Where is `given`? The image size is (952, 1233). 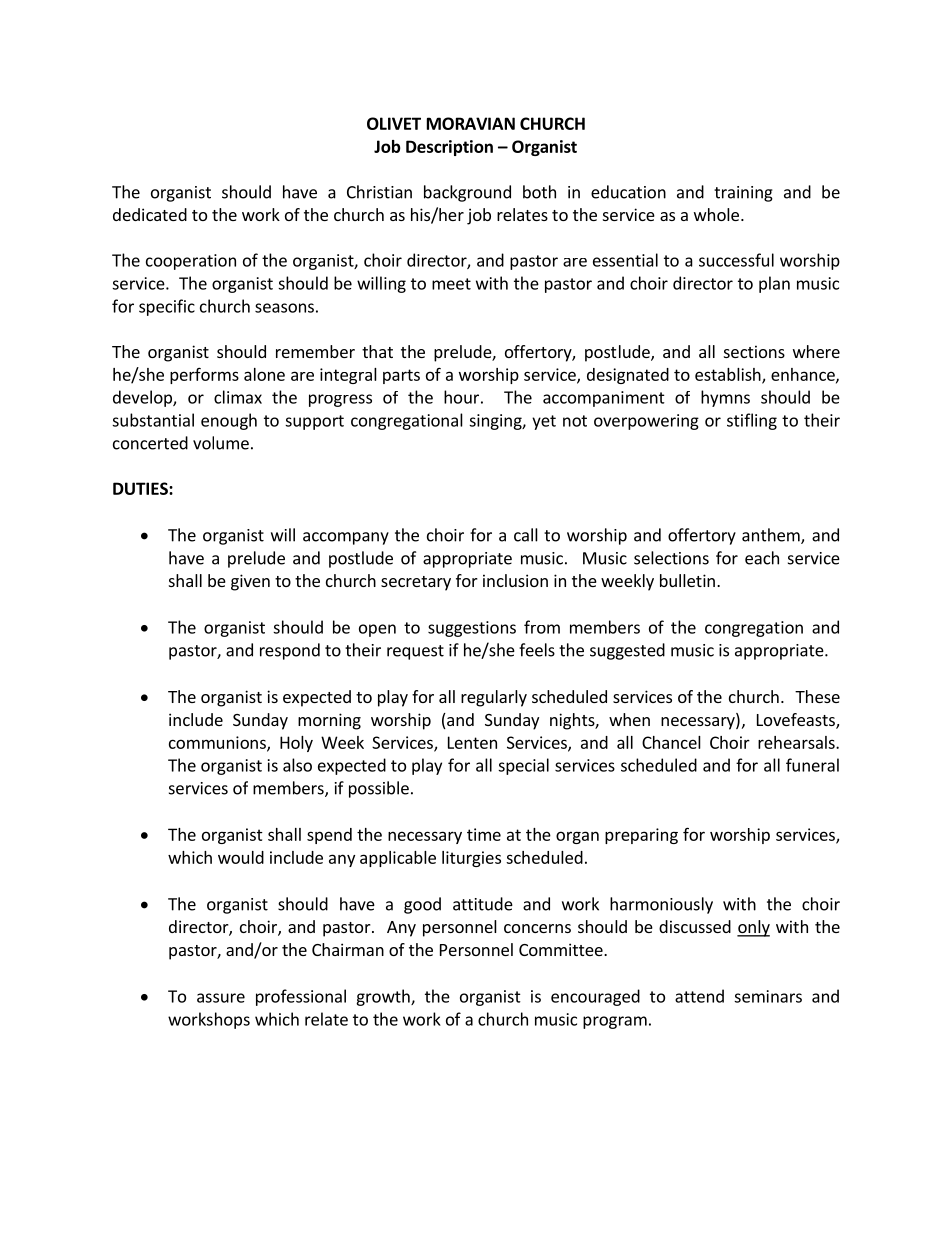 given is located at coordinates (250, 582).
